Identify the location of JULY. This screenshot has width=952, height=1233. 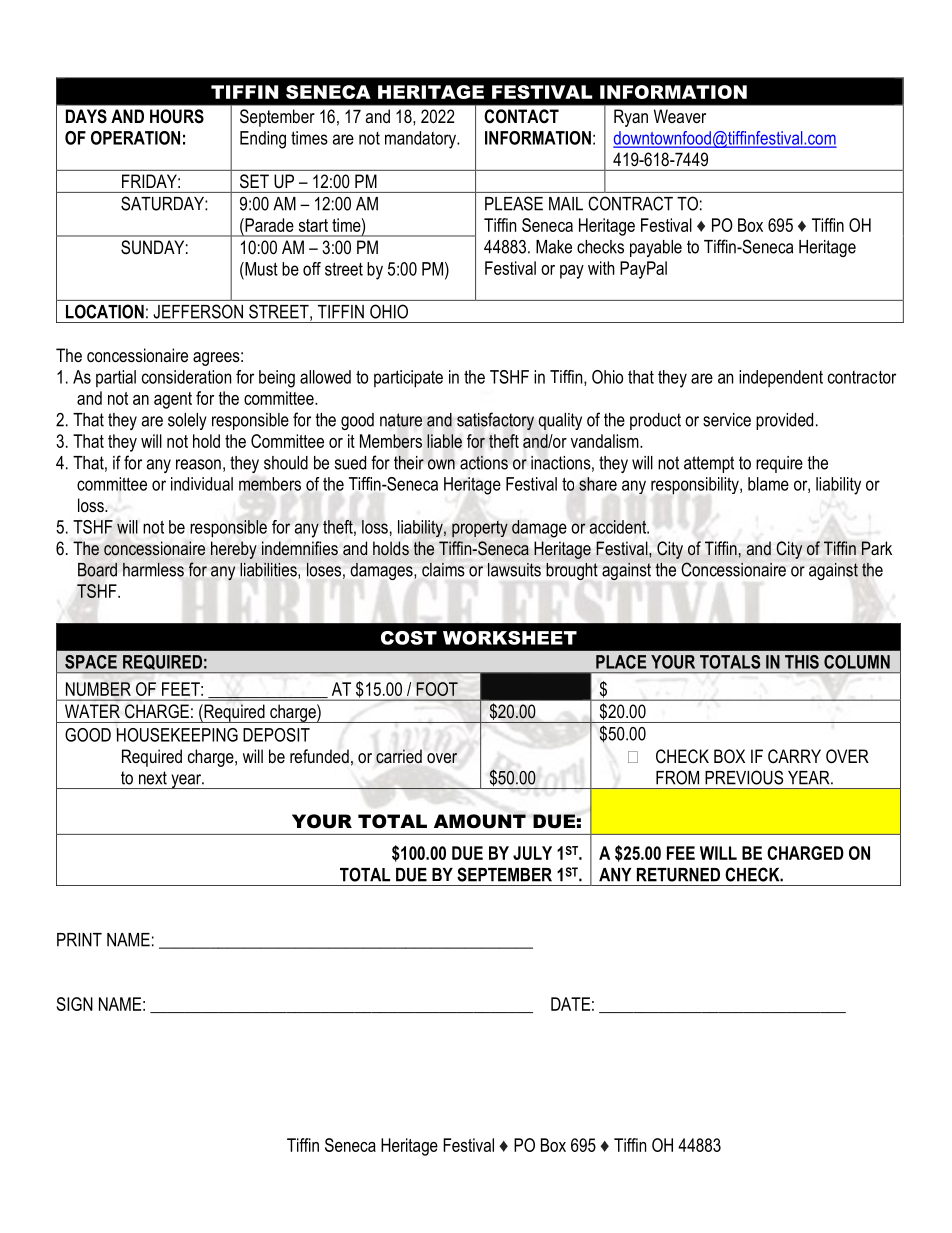
(532, 853).
